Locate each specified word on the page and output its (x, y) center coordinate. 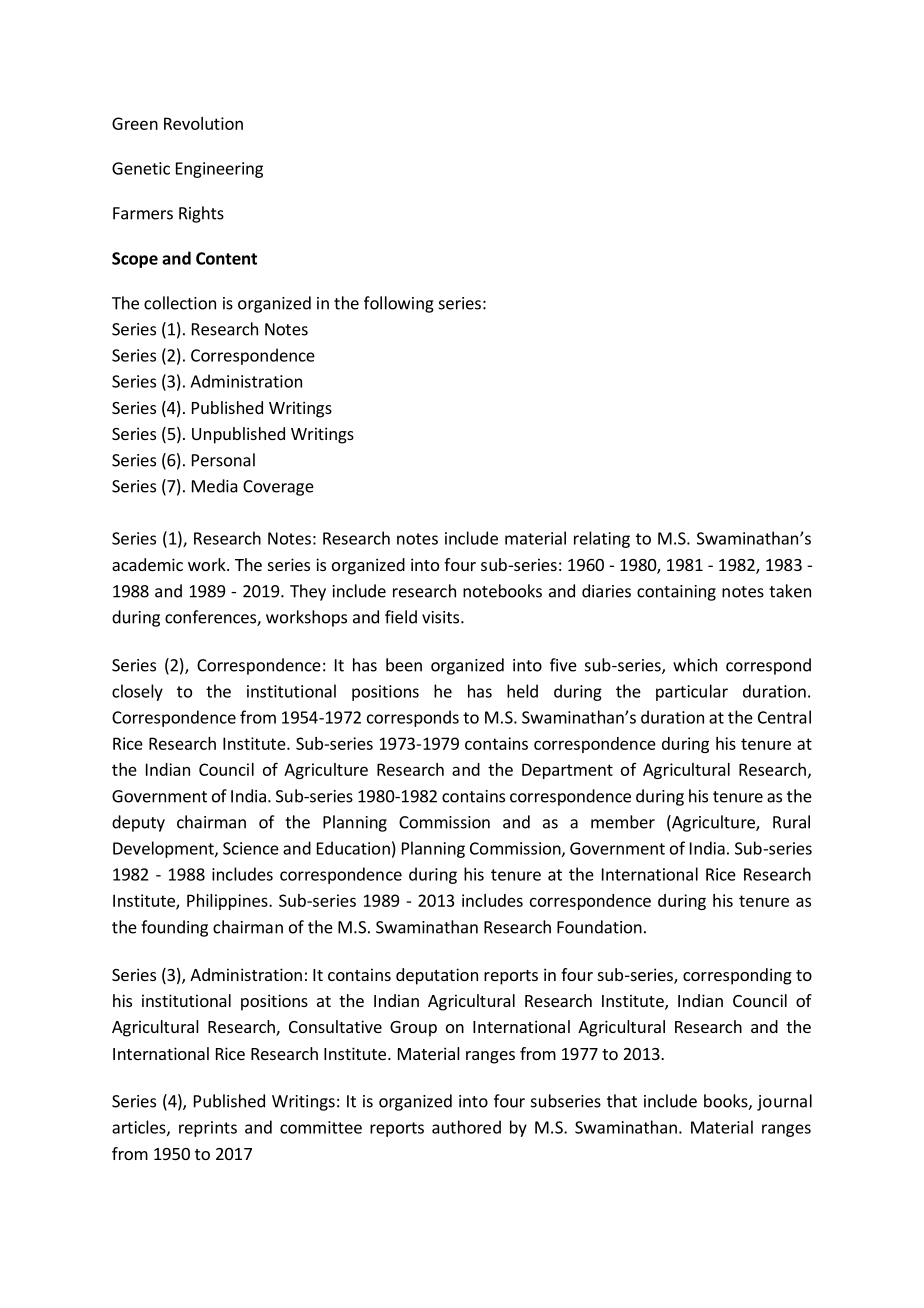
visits (440, 617)
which (695, 665)
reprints (208, 1129)
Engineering (219, 170)
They (308, 592)
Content (226, 258)
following (399, 304)
